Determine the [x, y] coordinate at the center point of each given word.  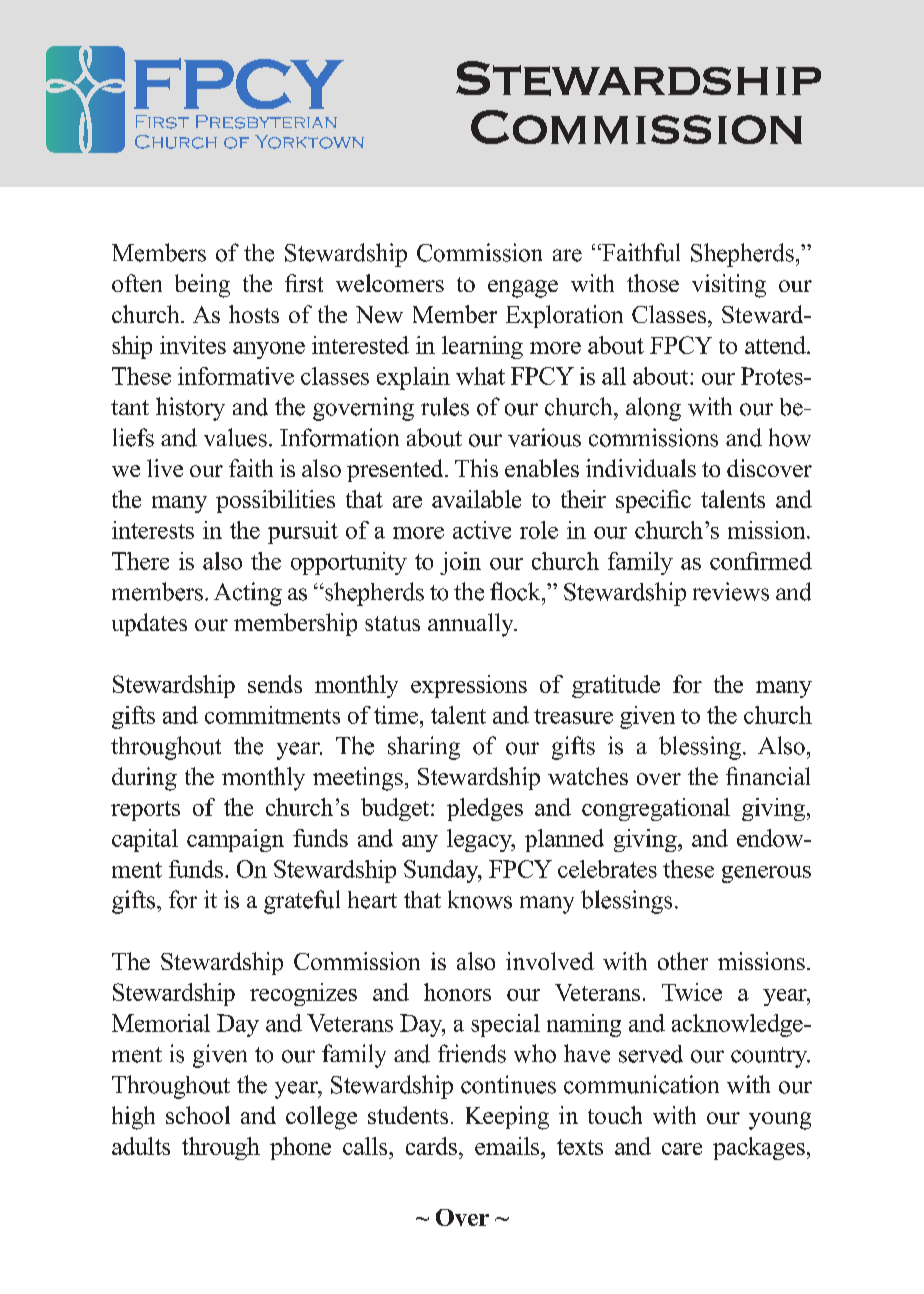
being [202, 286]
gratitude [616, 686]
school [198, 1115]
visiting [729, 286]
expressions [469, 686]
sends [275, 684]
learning [482, 347]
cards [431, 1146]
